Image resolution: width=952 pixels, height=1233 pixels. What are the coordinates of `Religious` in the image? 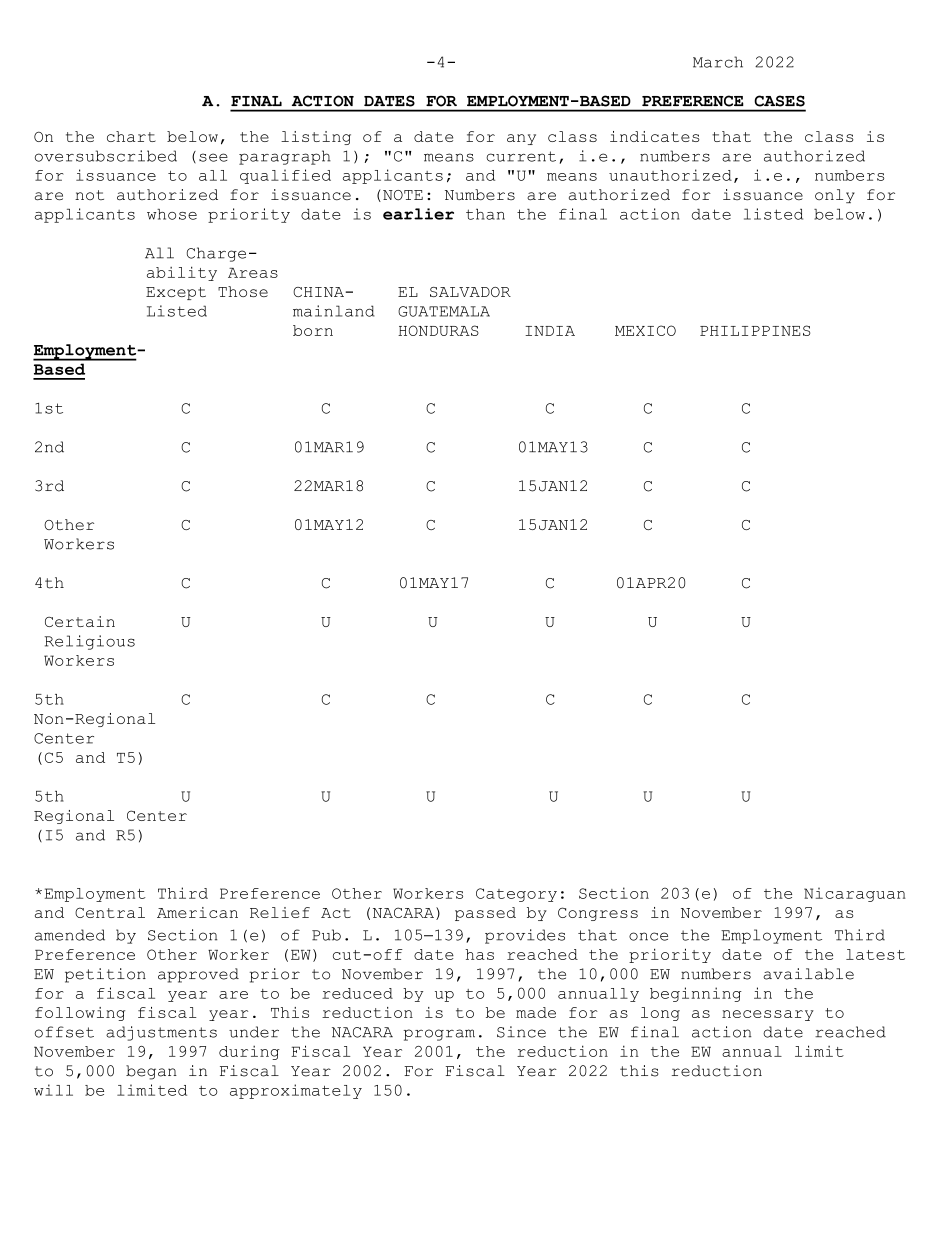 It's located at (90, 642).
